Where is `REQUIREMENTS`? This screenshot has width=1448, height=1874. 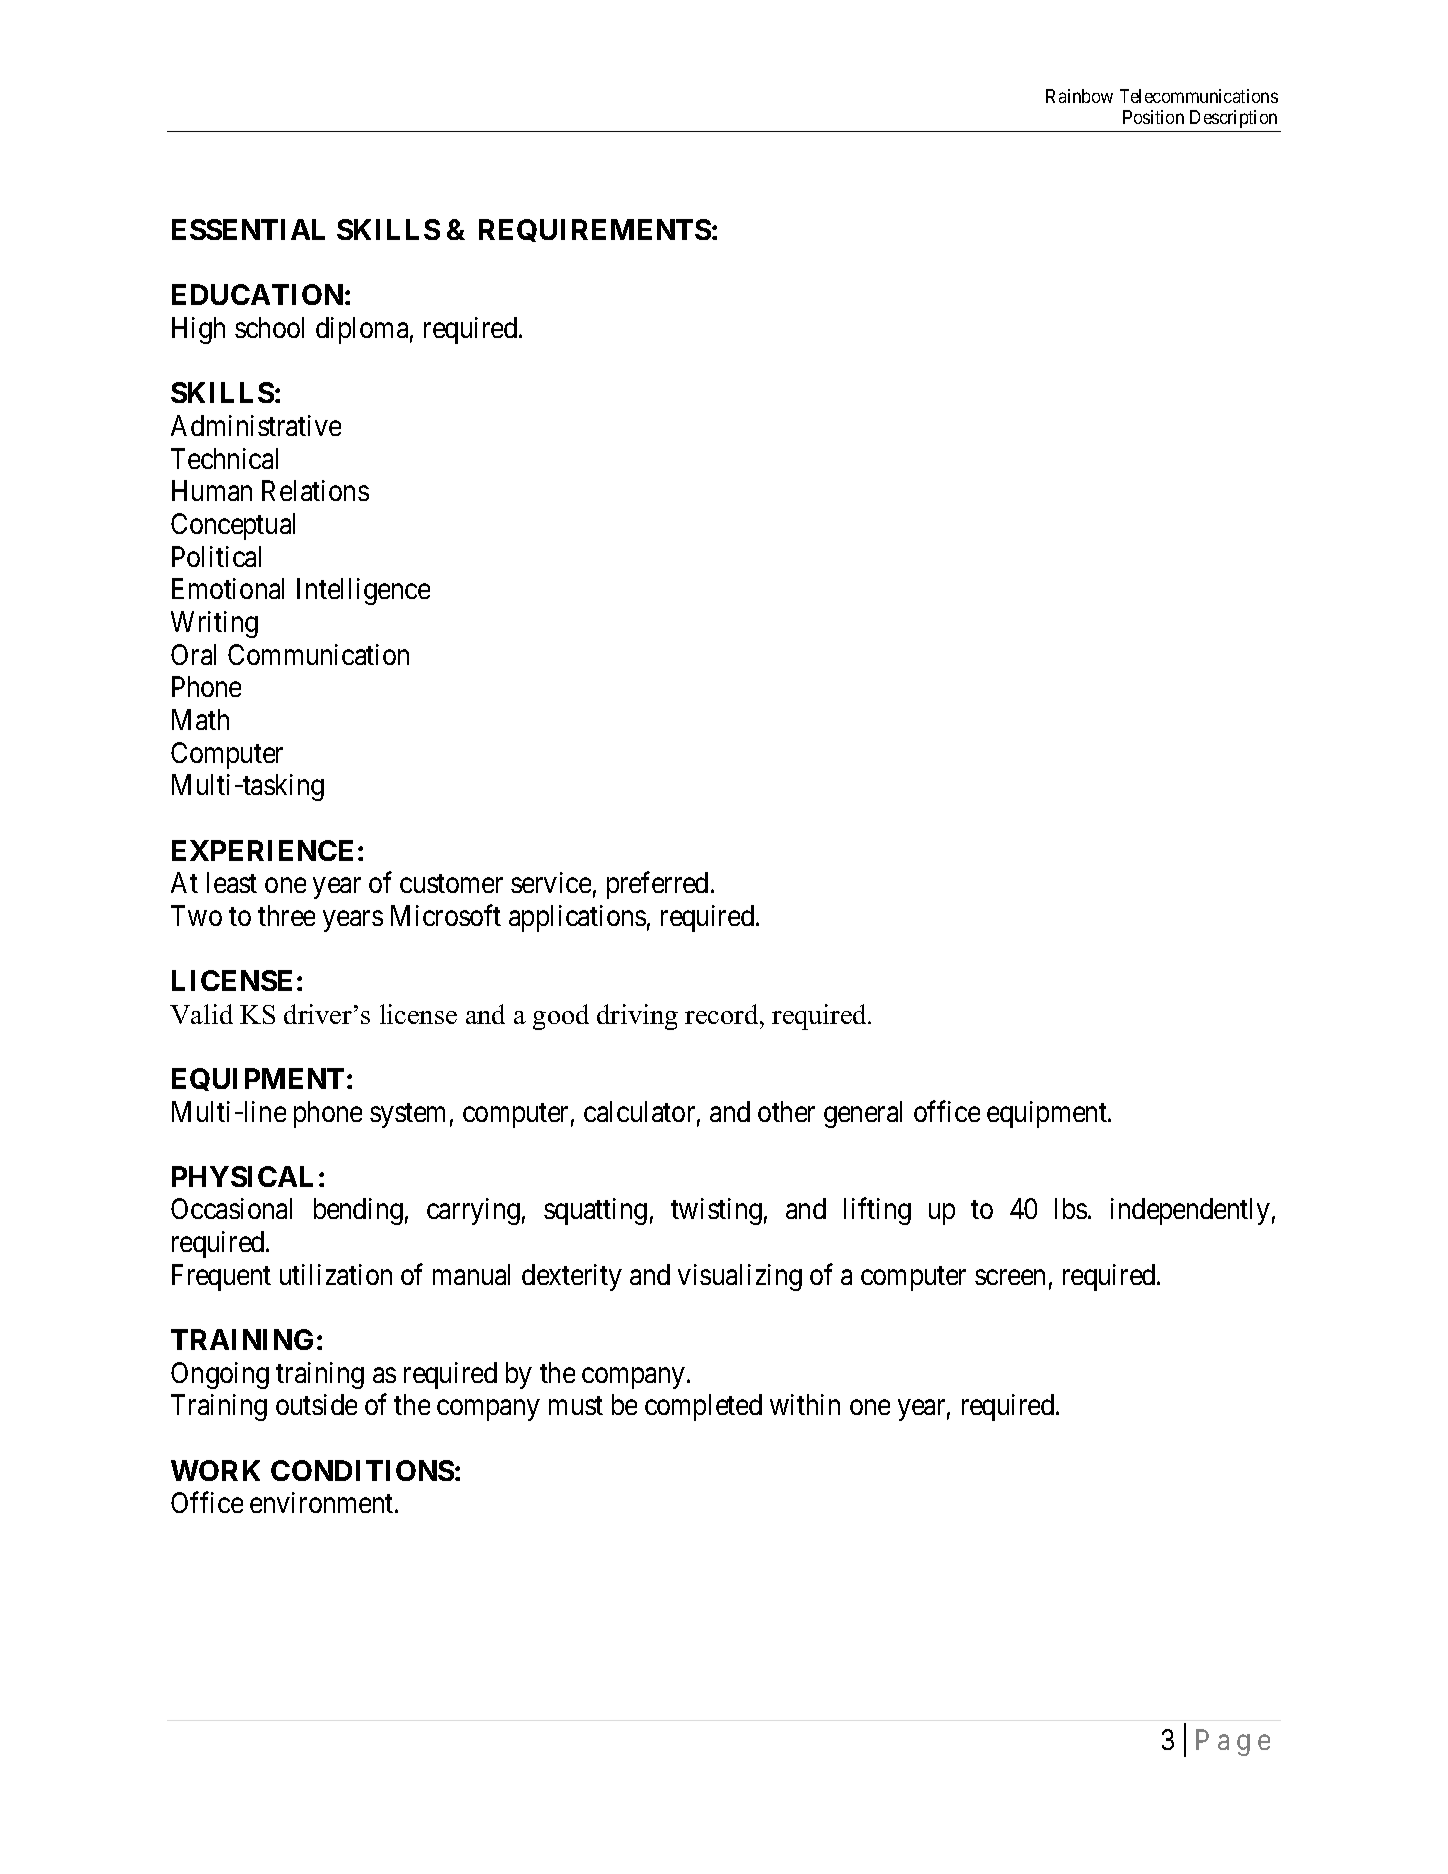
REQUIREMENTS is located at coordinates (595, 230).
